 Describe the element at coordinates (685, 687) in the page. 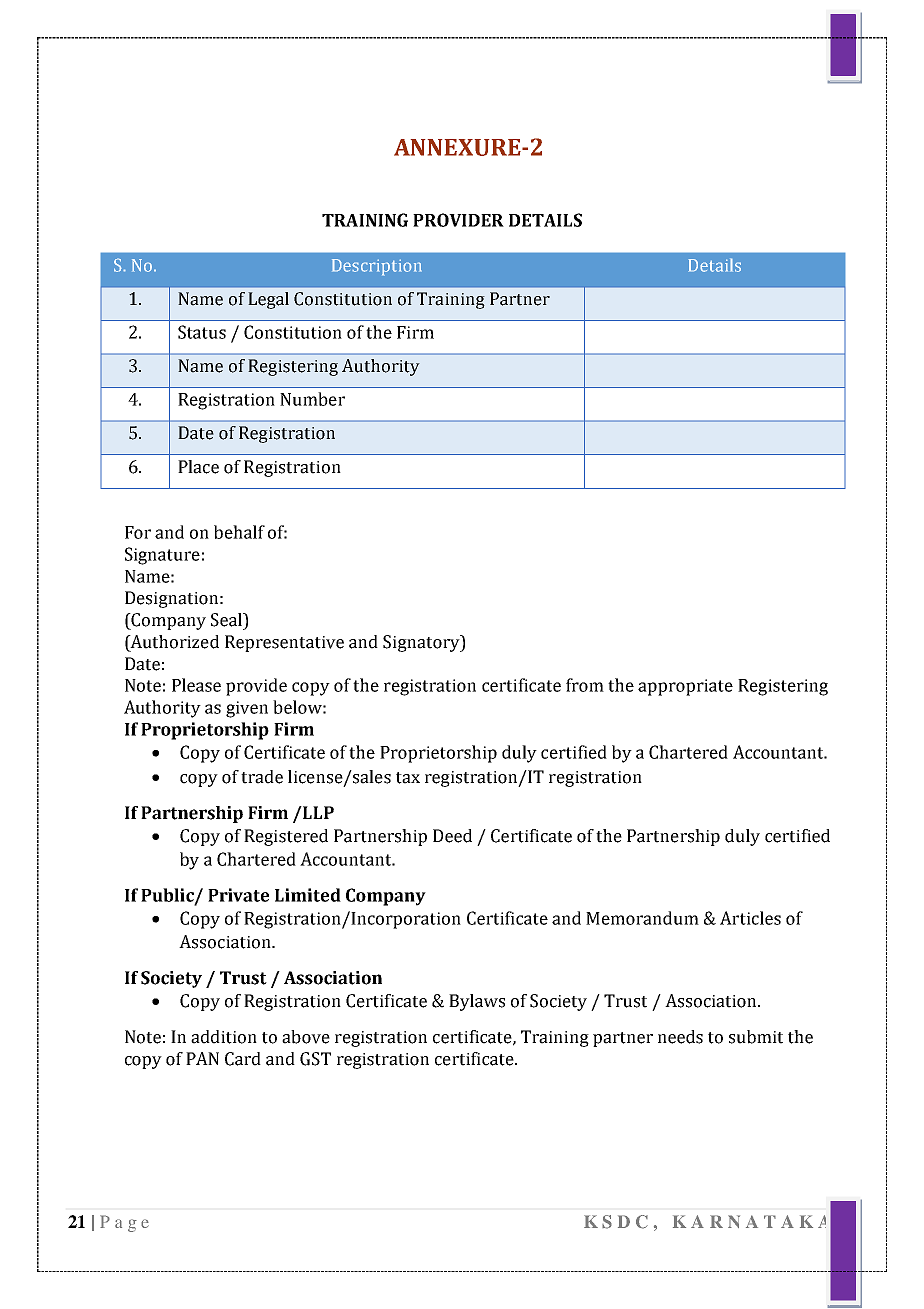

I see `appropriate` at that location.
